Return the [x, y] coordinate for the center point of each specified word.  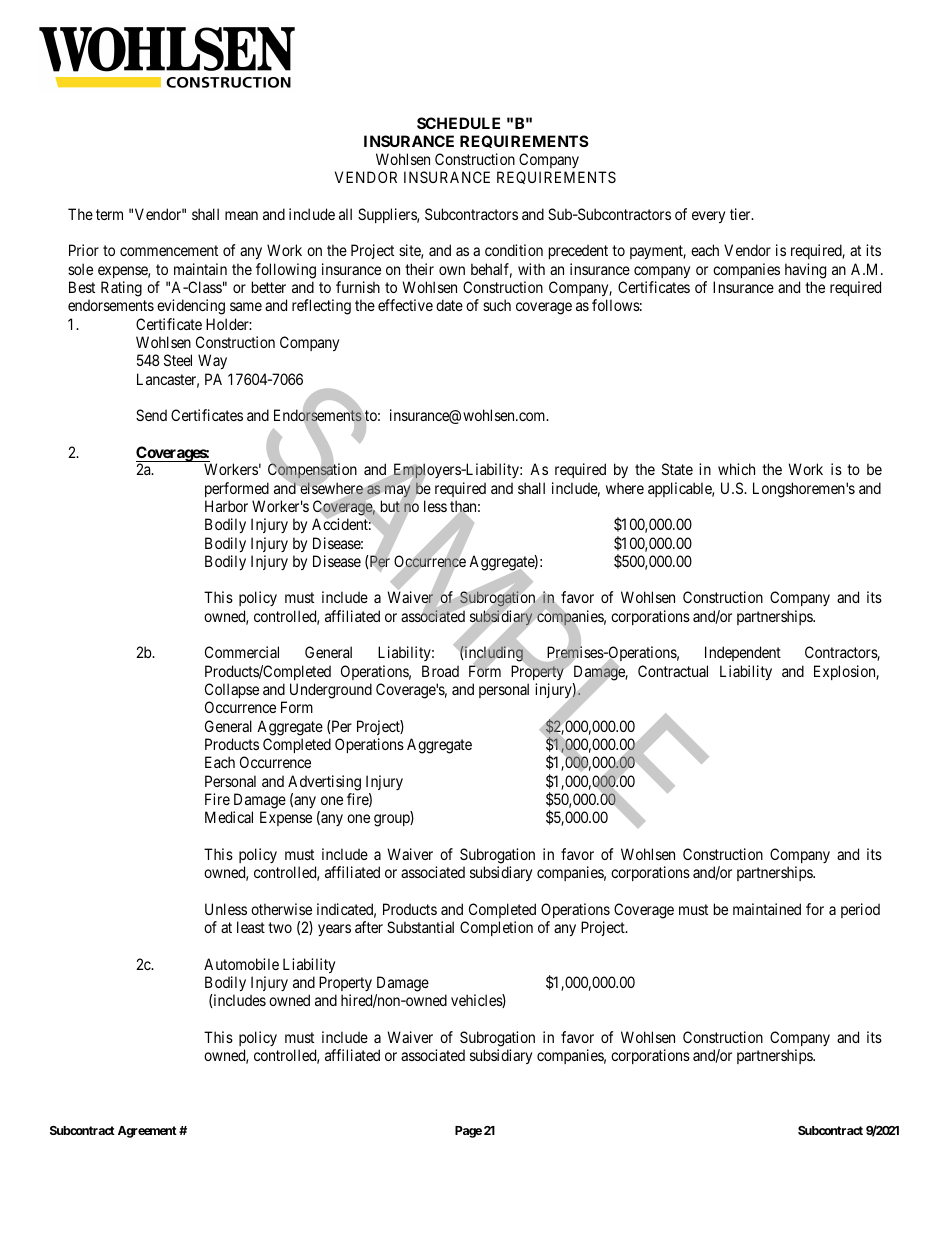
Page [468, 1132]
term [109, 214]
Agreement [147, 1132]
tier [741, 214]
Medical [229, 817]
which [736, 469]
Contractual [673, 671]
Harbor [226, 506]
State [677, 469]
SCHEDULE [458, 123]
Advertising [324, 783]
